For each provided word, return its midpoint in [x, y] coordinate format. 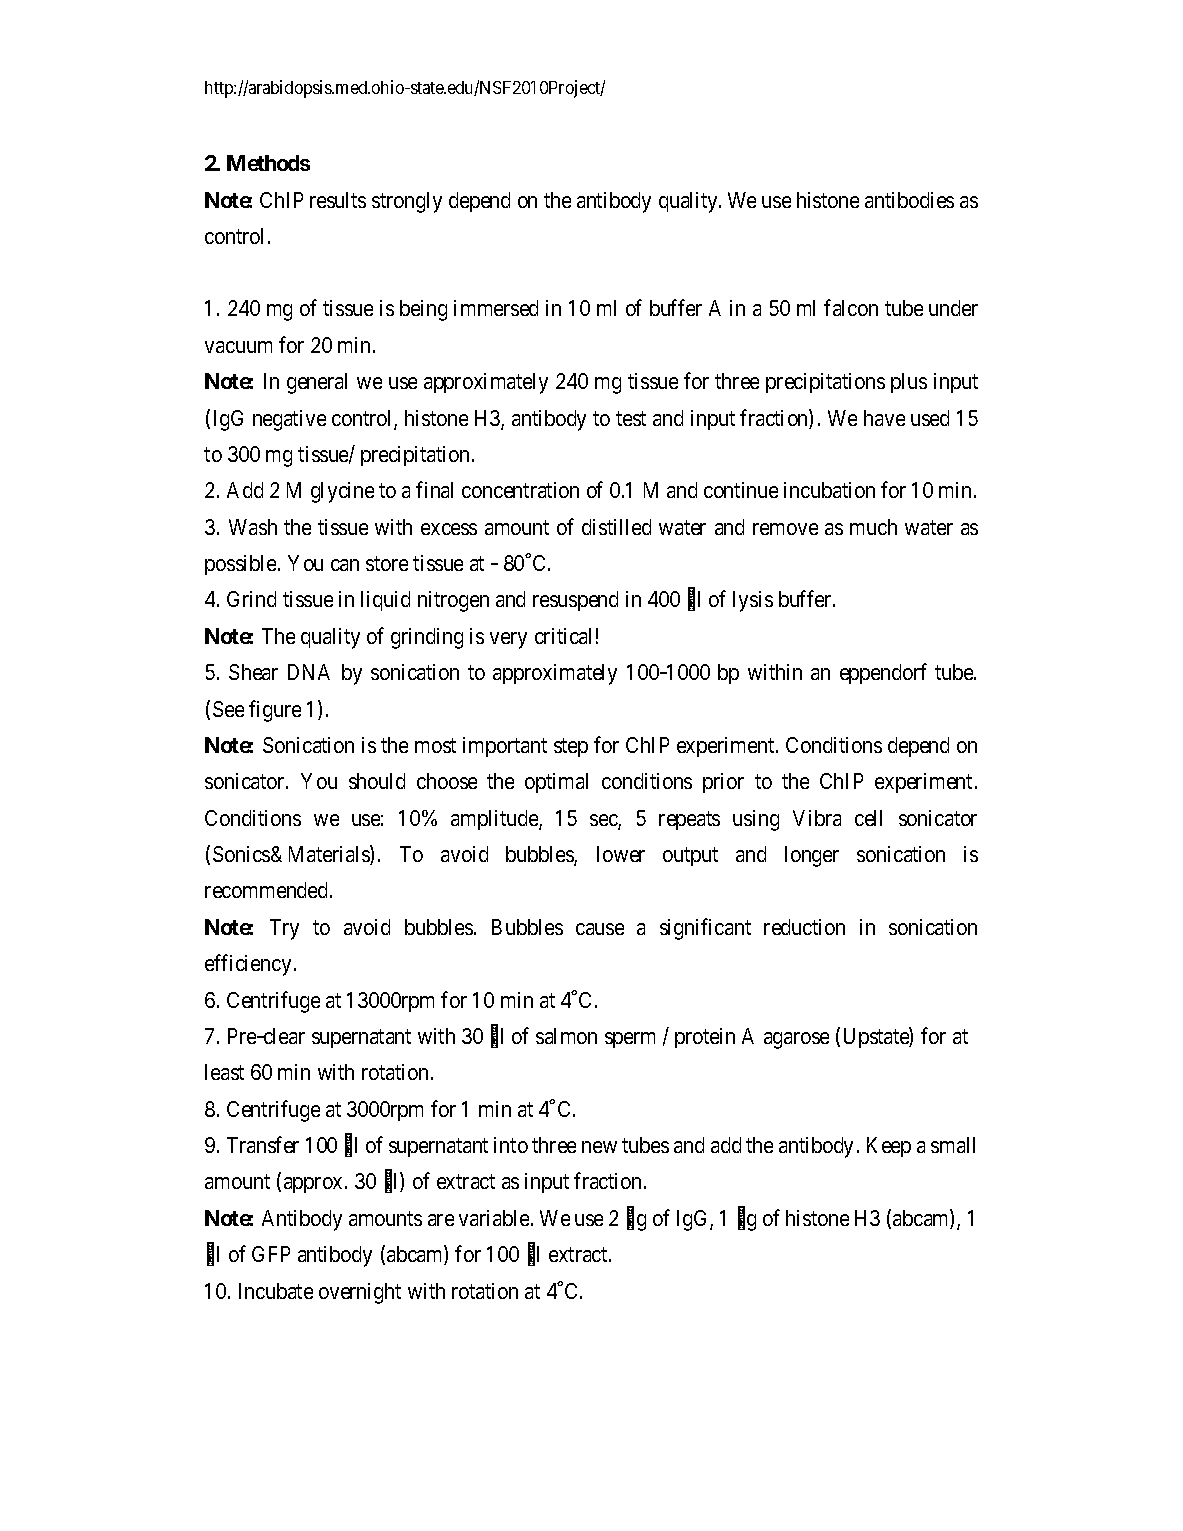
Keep [889, 1147]
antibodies [909, 200]
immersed [496, 308]
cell [868, 818]
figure [275, 711]
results [338, 200]
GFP [271, 1254]
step [571, 748]
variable [494, 1218]
